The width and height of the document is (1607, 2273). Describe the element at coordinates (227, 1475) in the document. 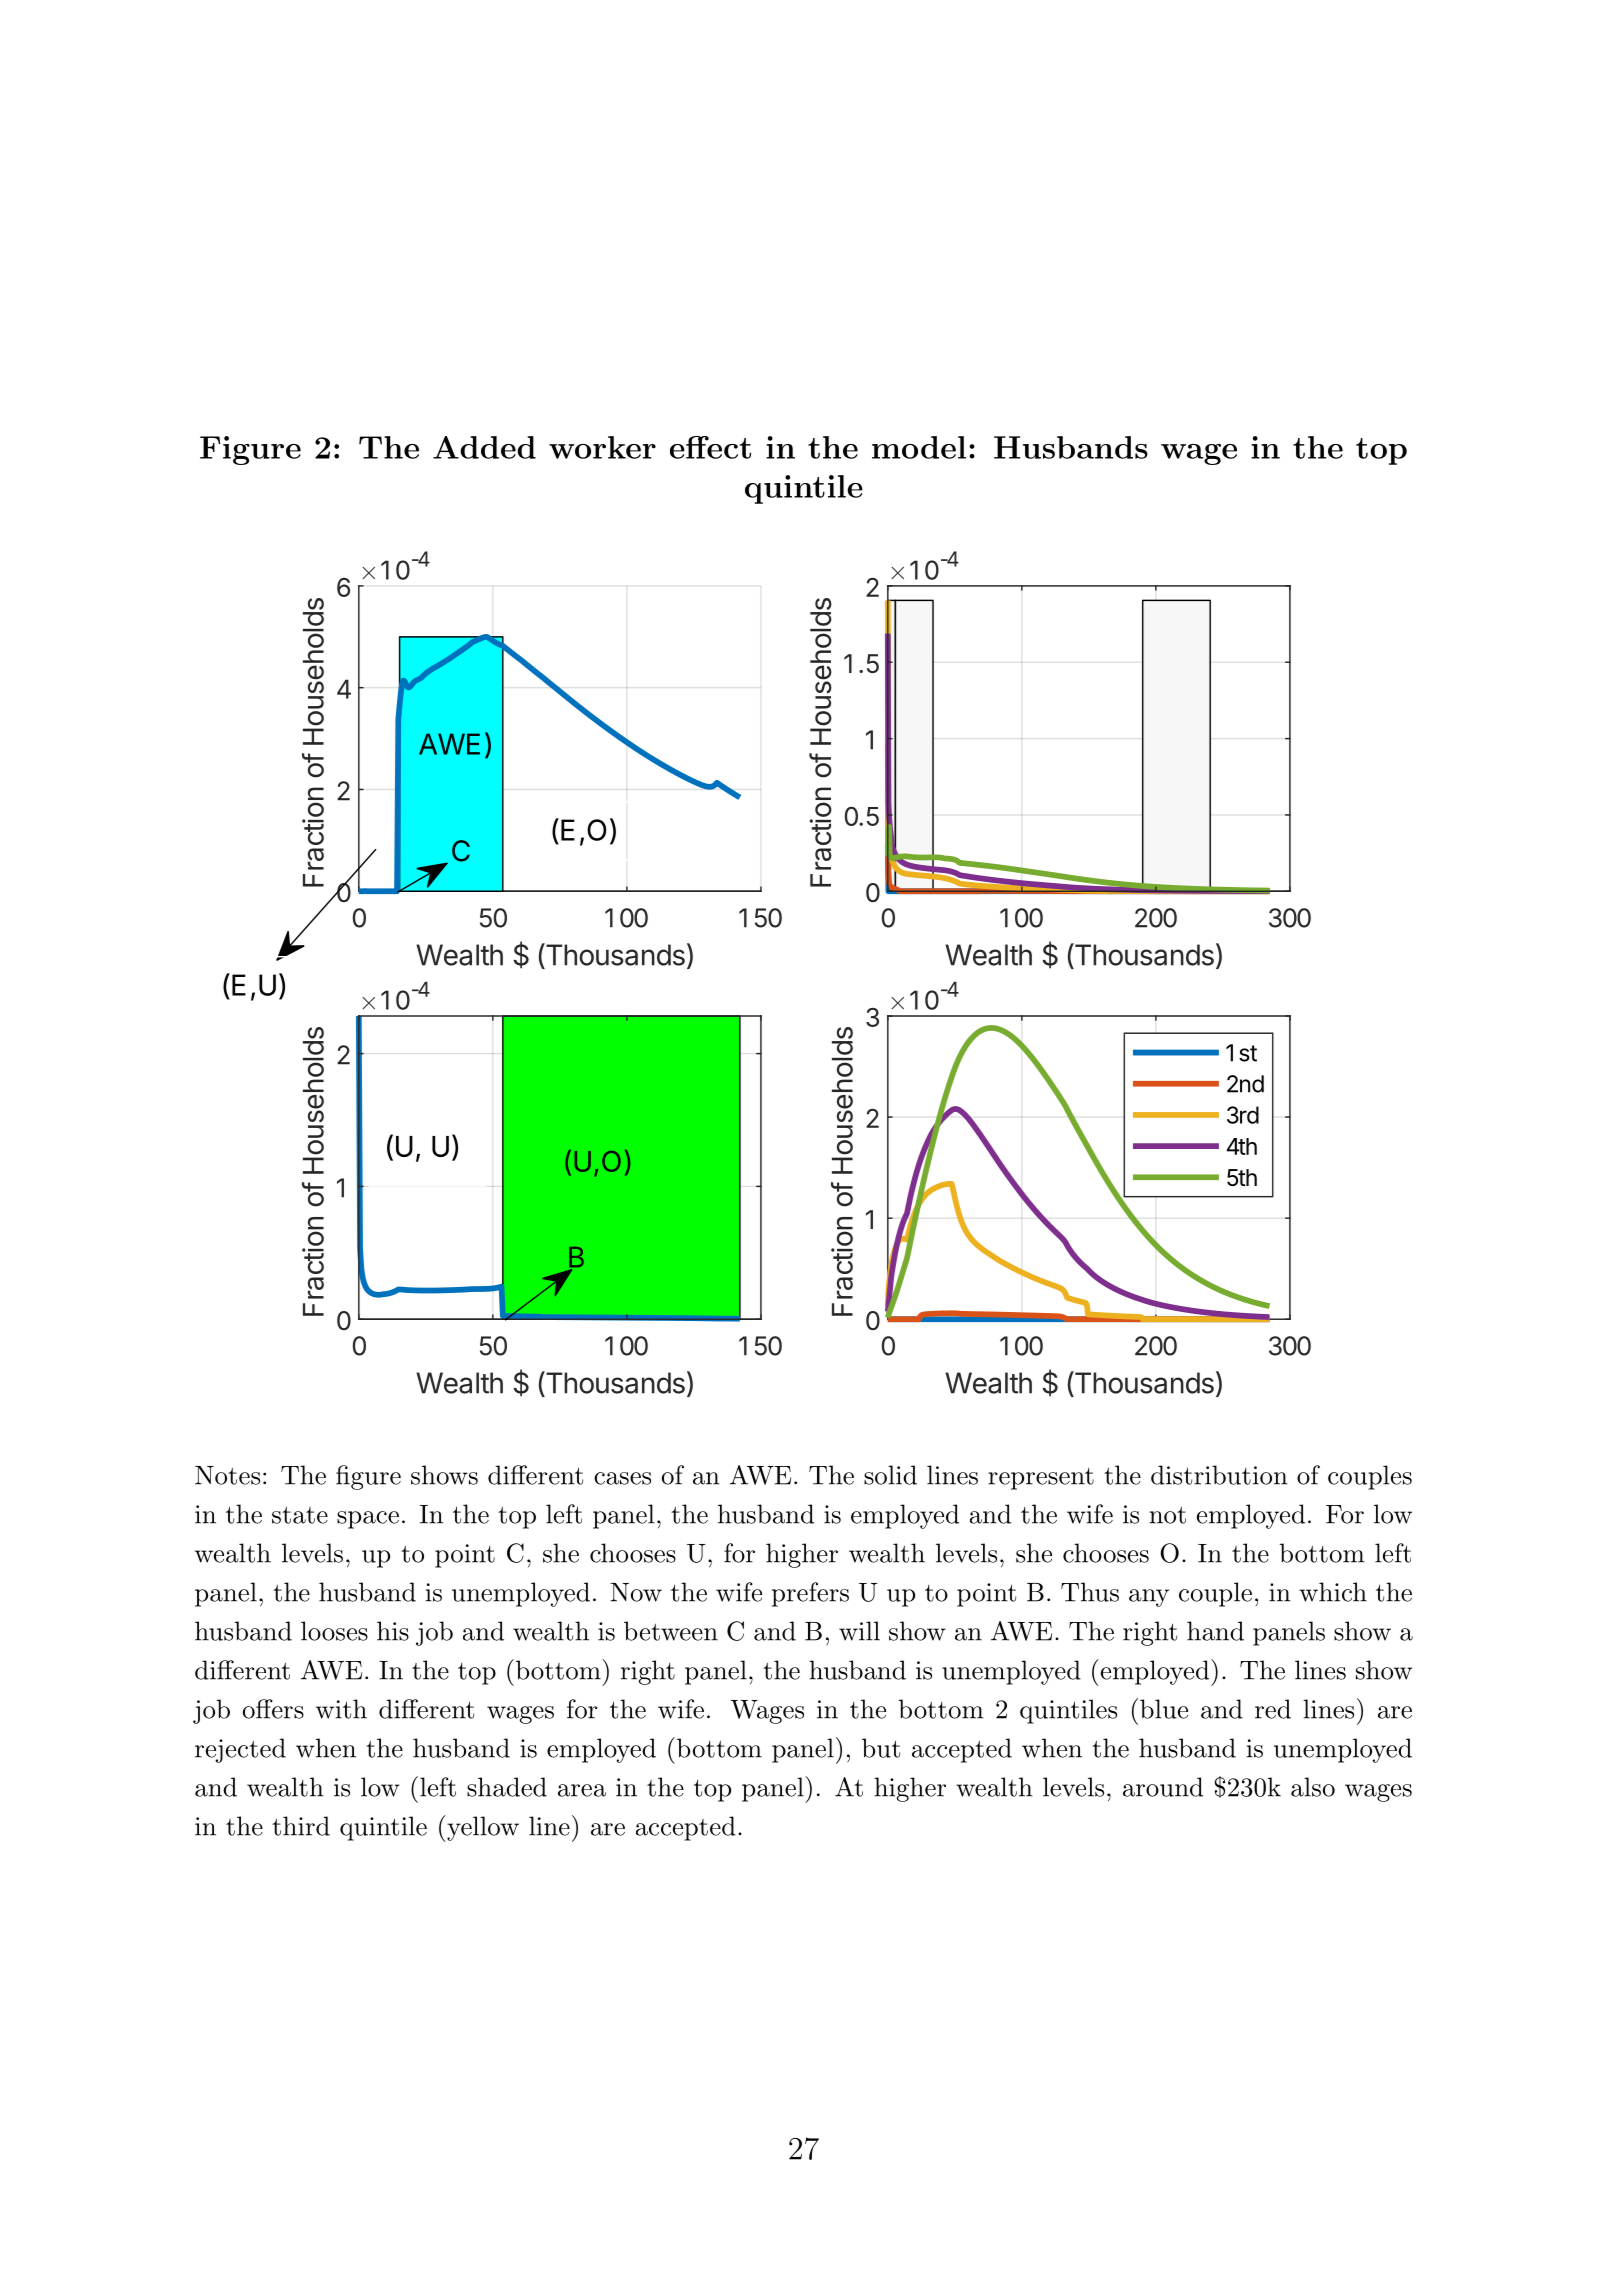

I see `Notes` at that location.
